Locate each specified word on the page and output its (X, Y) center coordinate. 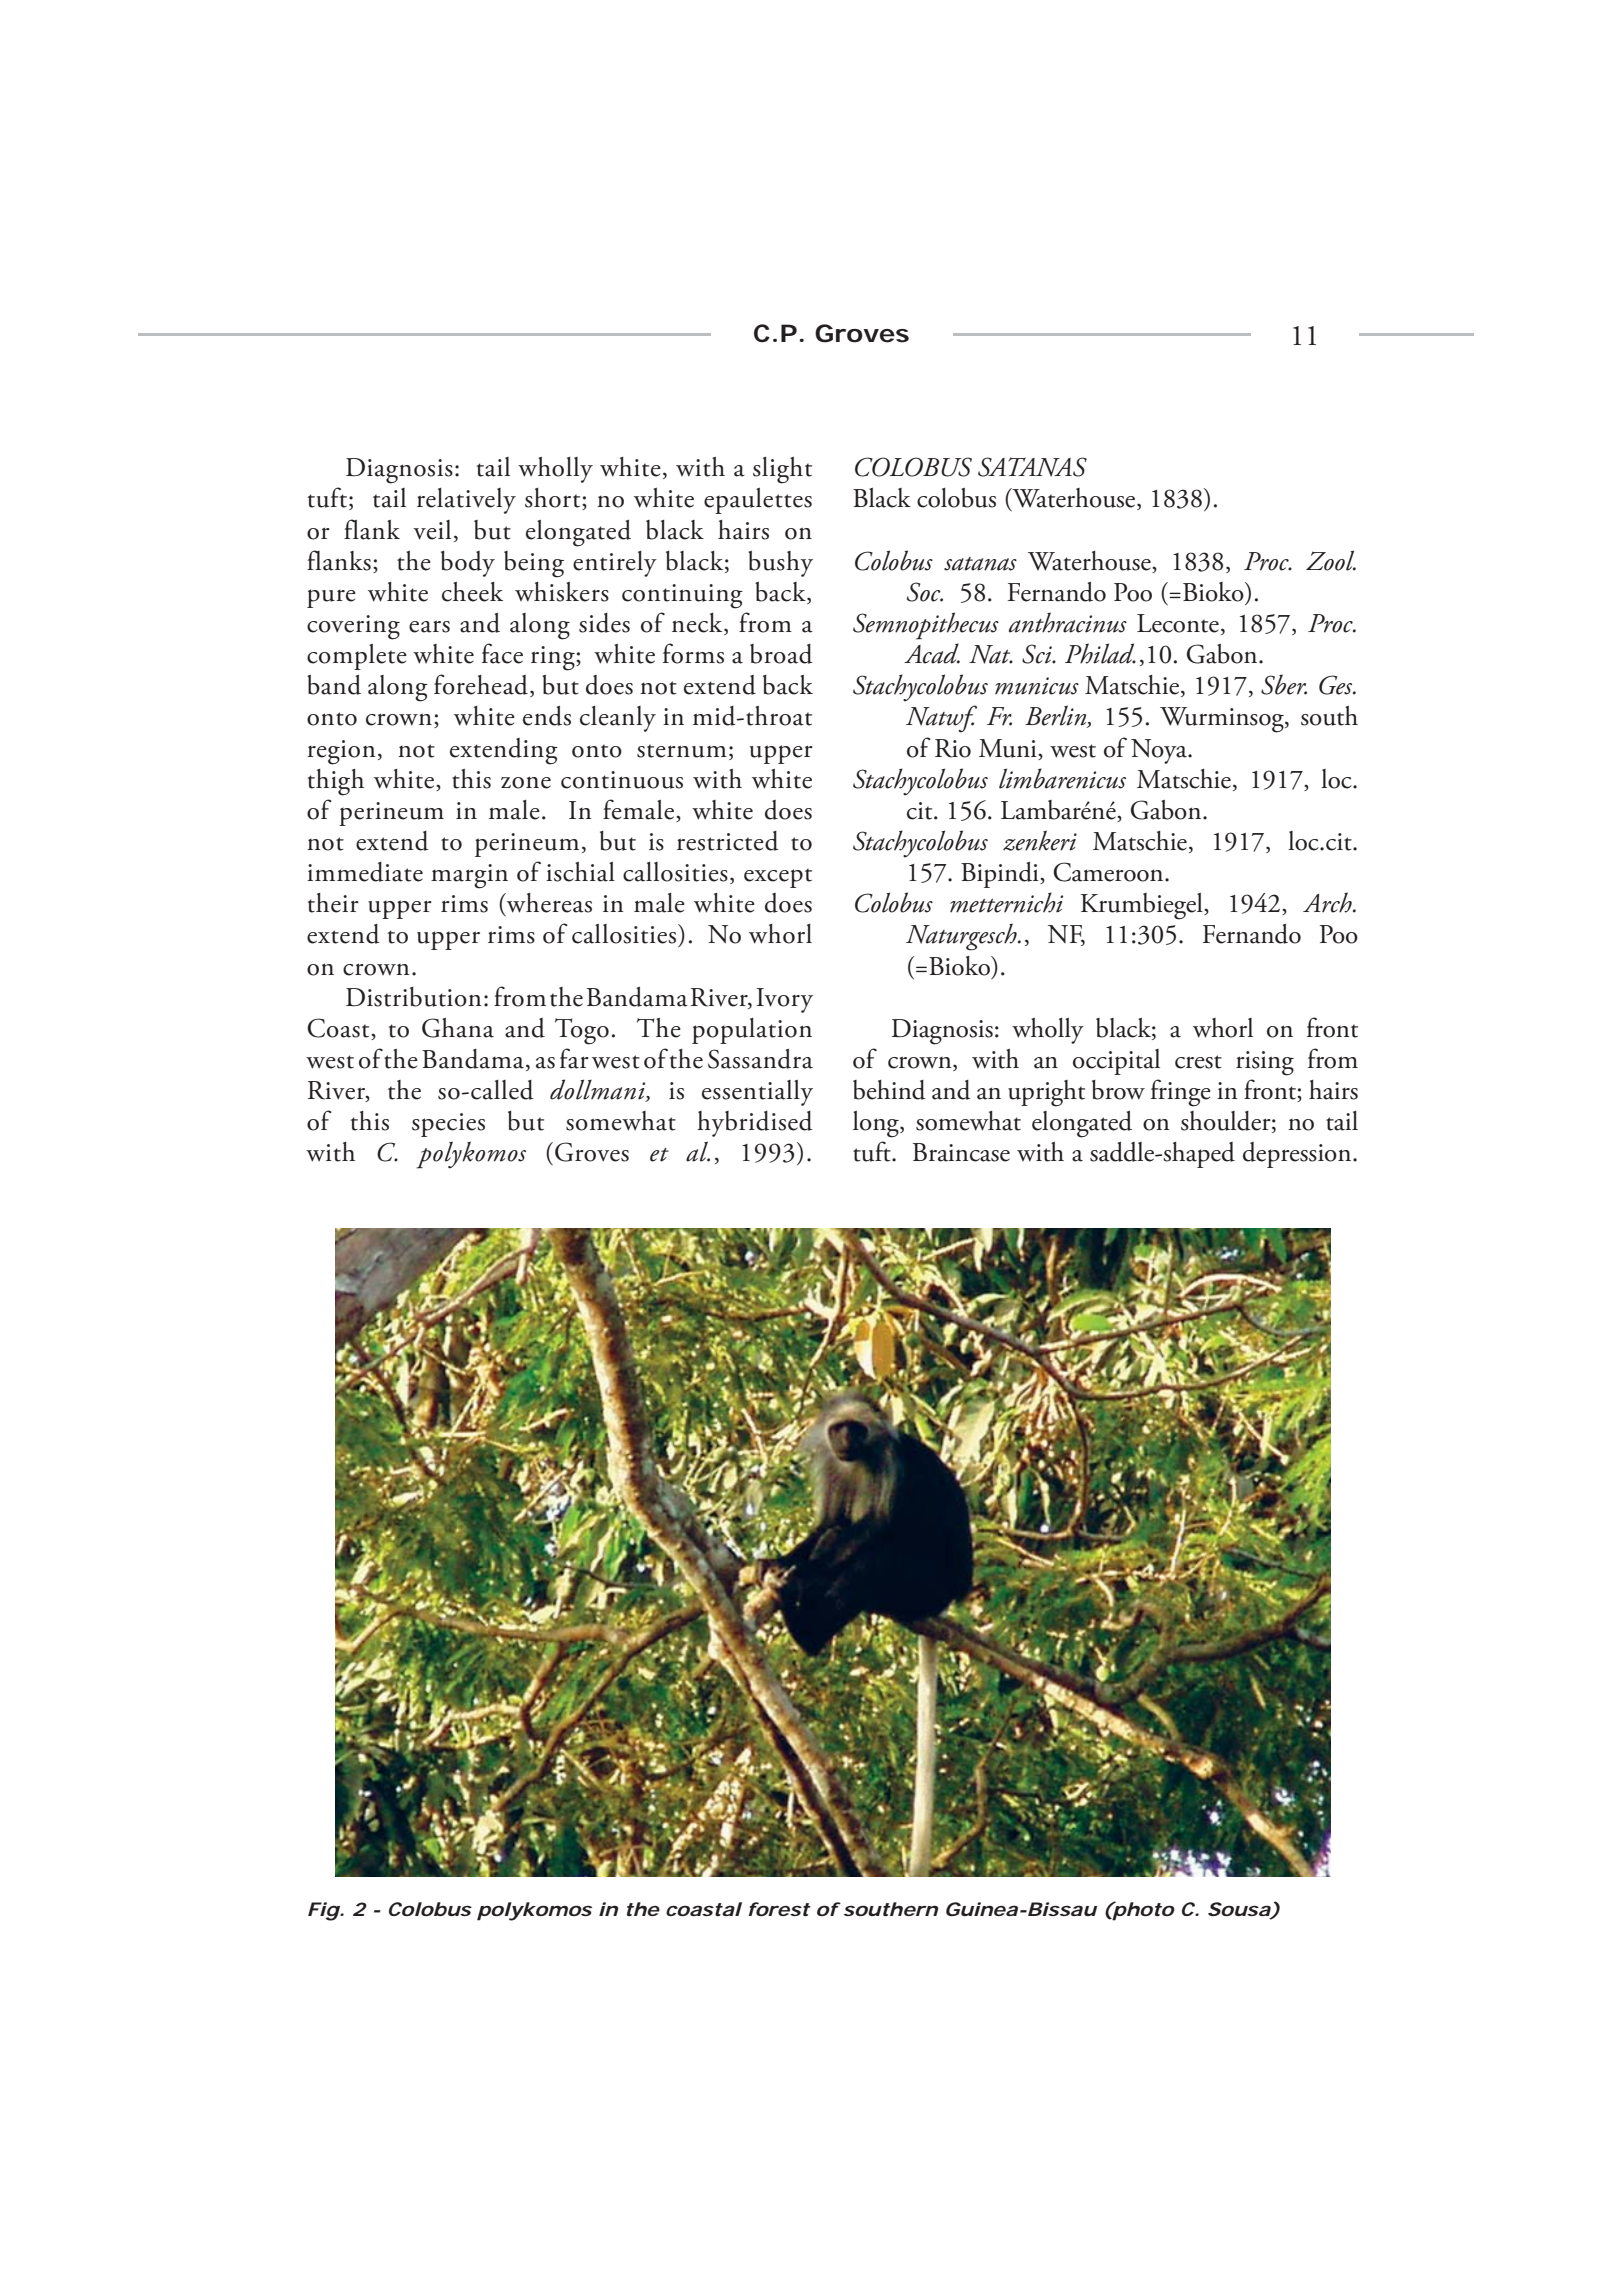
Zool (1331, 560)
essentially (757, 1093)
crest (1198, 1062)
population (752, 1031)
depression (1298, 1155)
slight (782, 470)
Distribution (414, 997)
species (448, 1125)
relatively (466, 501)
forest (779, 1909)
